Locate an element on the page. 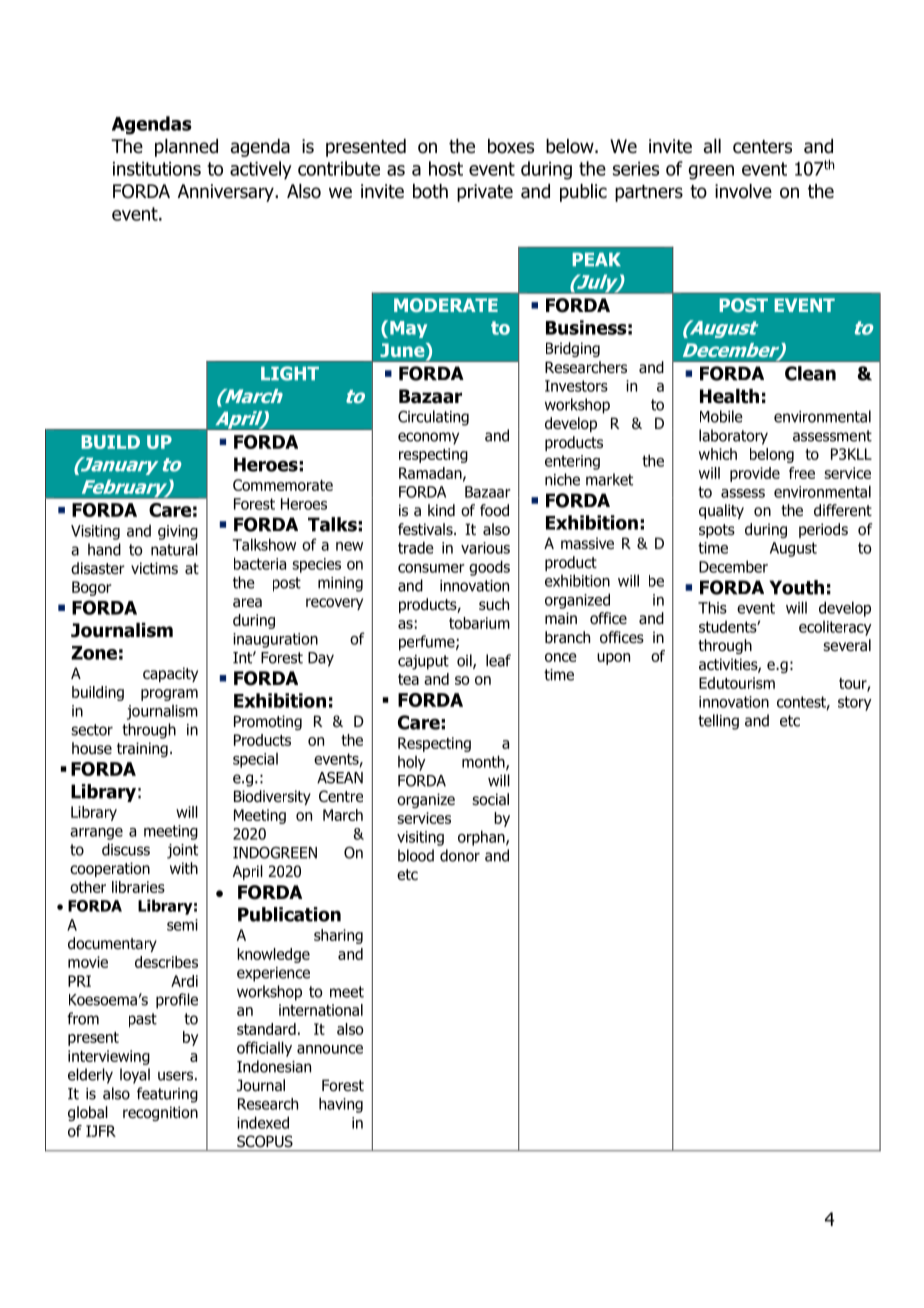 Image resolution: width=924 pixels, height=1308 pixels. donor is located at coordinates (460, 855).
